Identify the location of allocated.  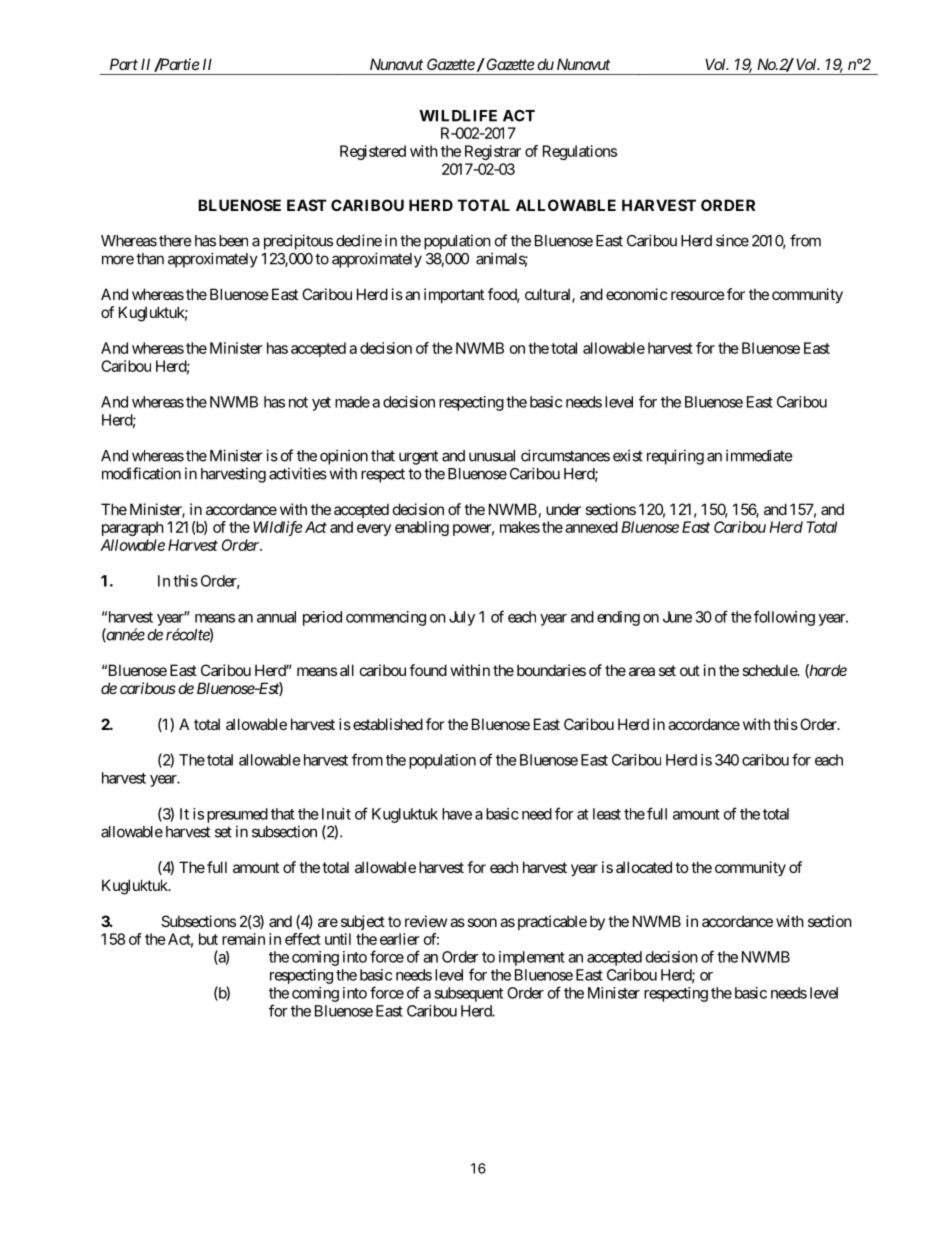
(644, 867).
